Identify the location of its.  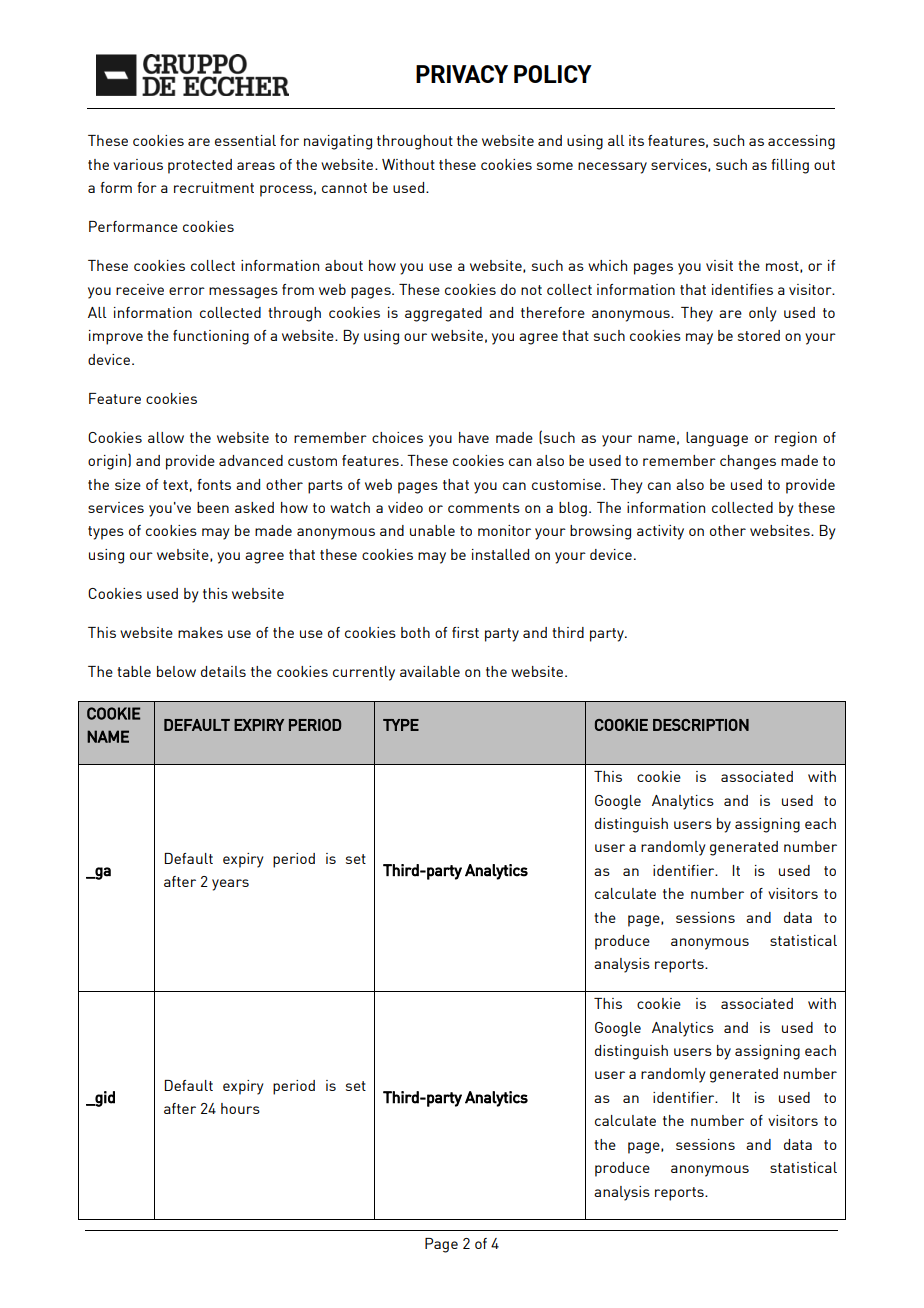
(636, 140).
